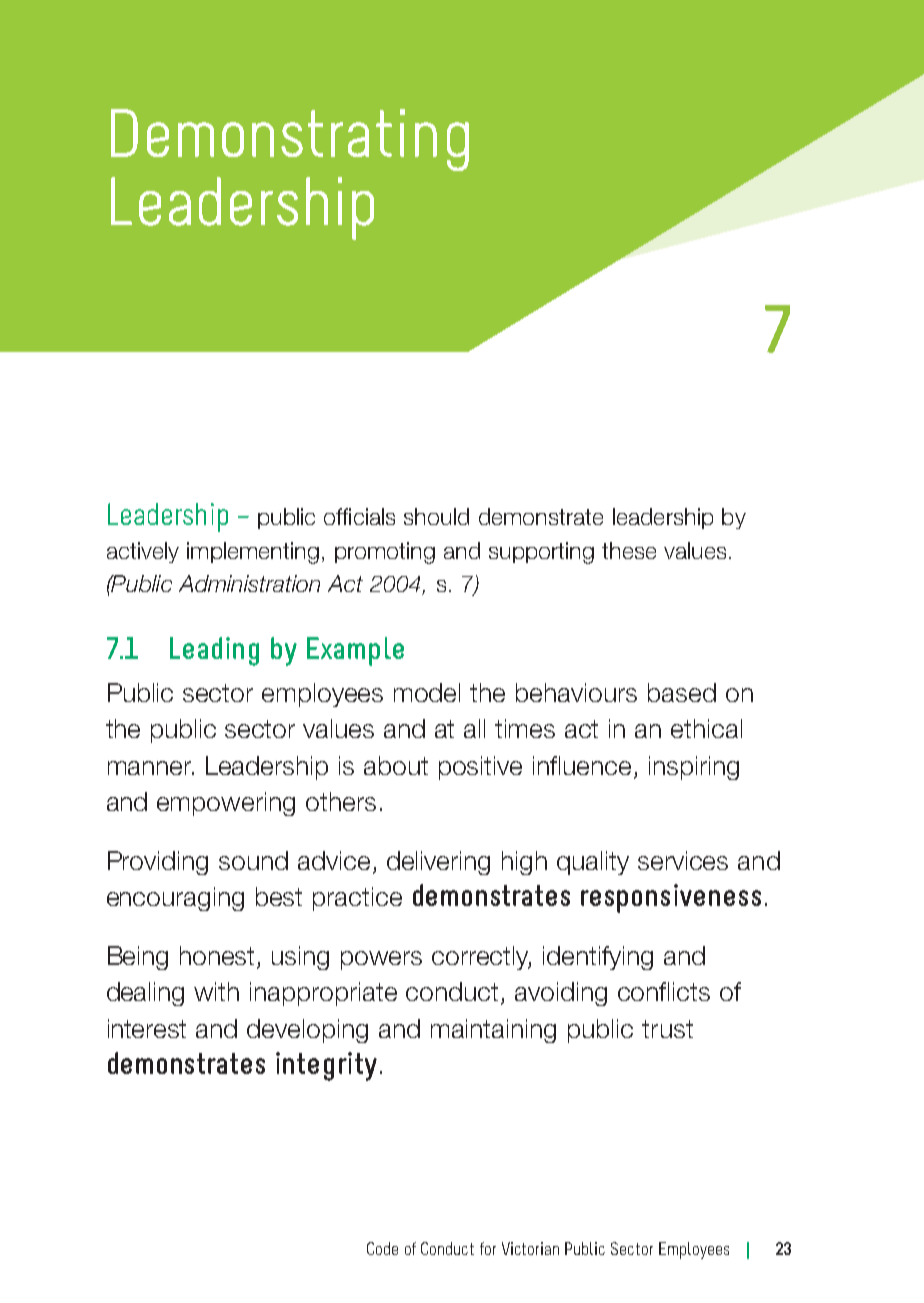  I want to click on supporting, so click(541, 553).
